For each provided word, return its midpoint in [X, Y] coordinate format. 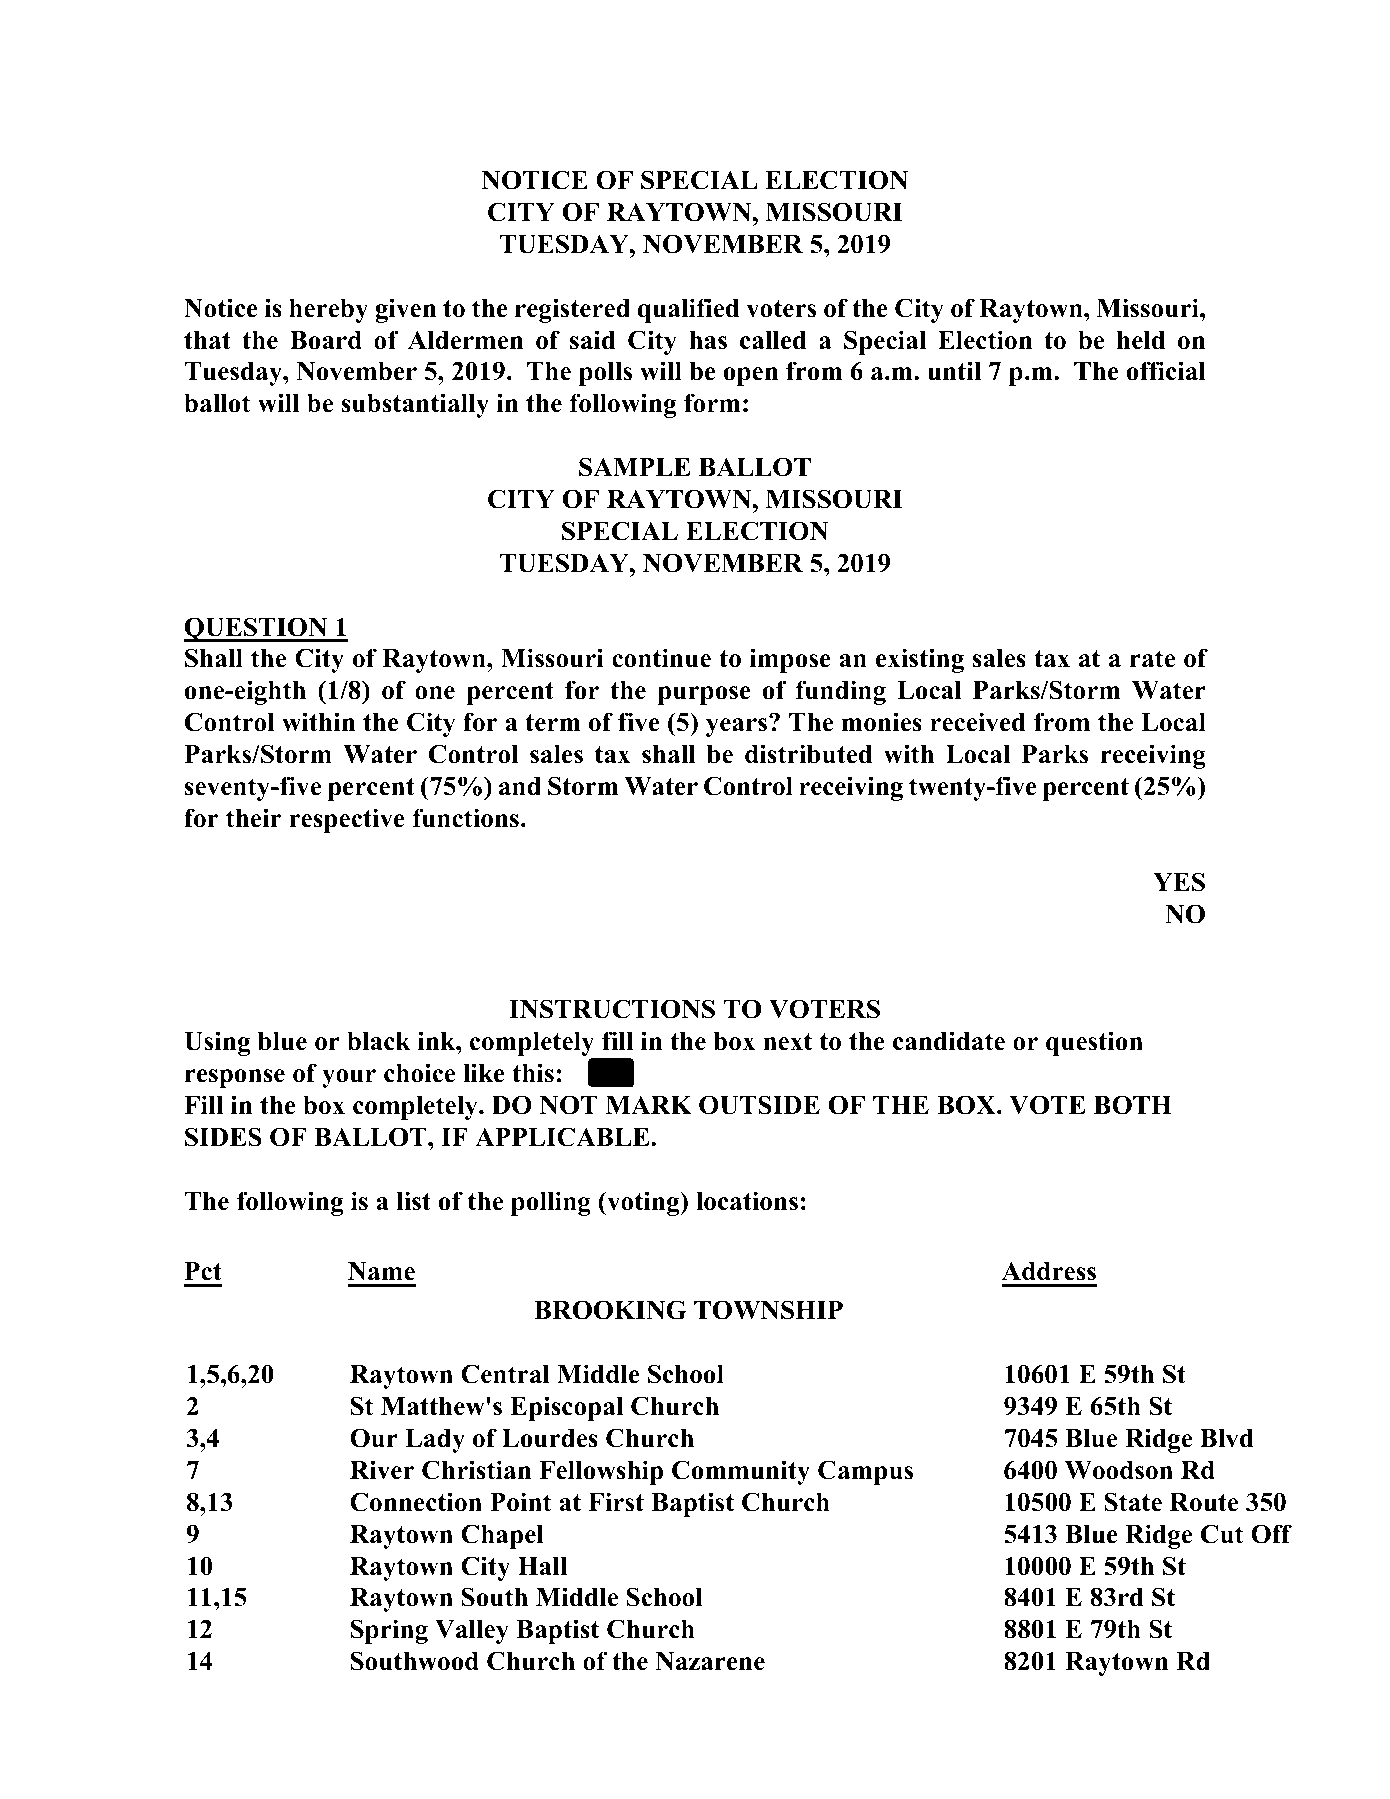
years [736, 727]
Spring [389, 1631]
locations [747, 1201]
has [708, 340]
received [978, 722]
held [1141, 340]
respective [347, 820]
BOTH [1133, 1105]
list [413, 1201]
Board [326, 340]
